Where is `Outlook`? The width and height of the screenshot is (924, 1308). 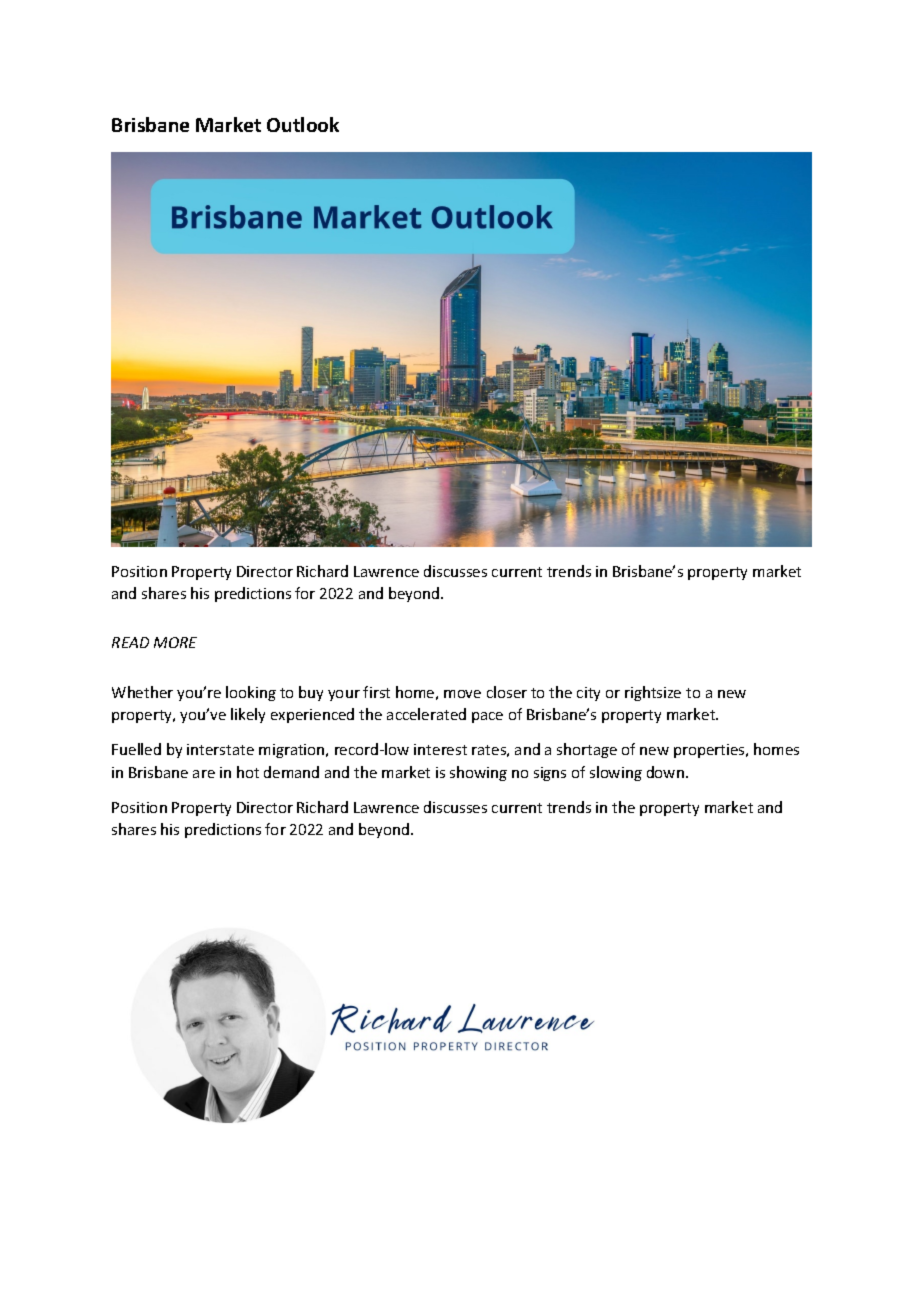
Outlook is located at coordinates (303, 124).
